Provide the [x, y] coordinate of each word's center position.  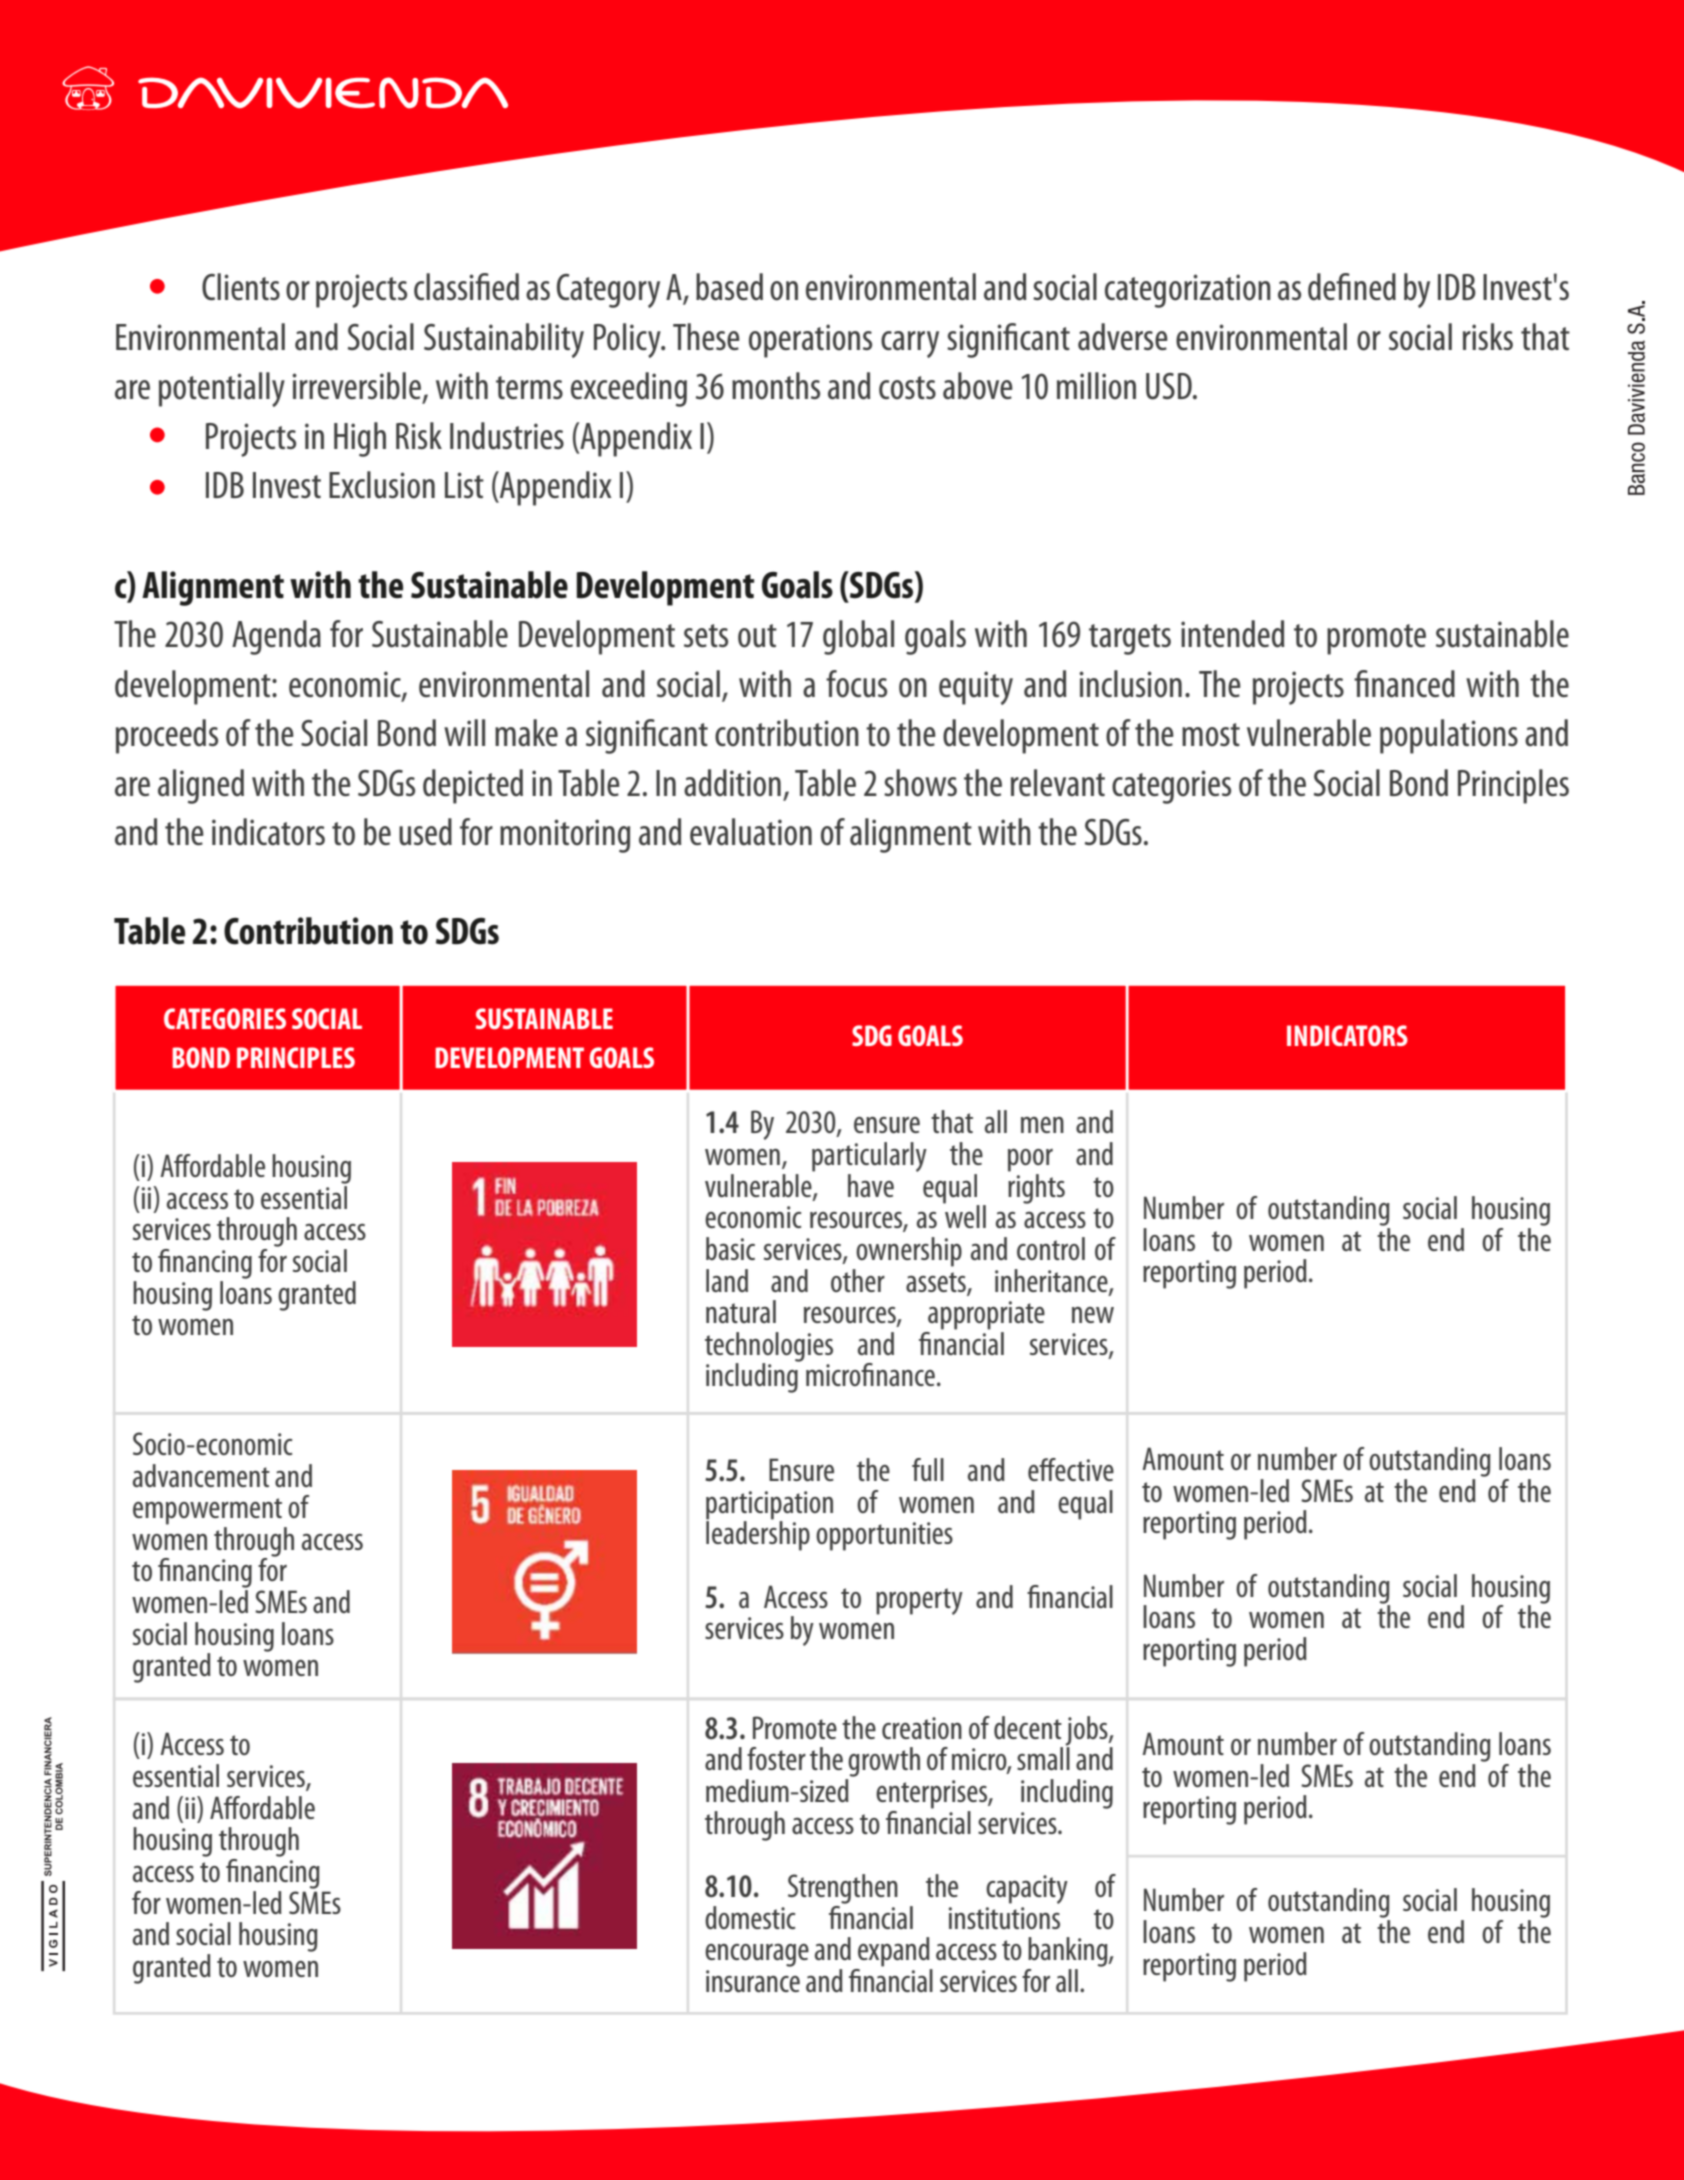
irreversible [358, 387]
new [1093, 1315]
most [1211, 735]
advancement [201, 1475]
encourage [757, 1955]
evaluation [751, 832]
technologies [769, 1348]
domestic [750, 1917]
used [425, 832]
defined [1352, 287]
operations [810, 341]
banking [1069, 1952]
